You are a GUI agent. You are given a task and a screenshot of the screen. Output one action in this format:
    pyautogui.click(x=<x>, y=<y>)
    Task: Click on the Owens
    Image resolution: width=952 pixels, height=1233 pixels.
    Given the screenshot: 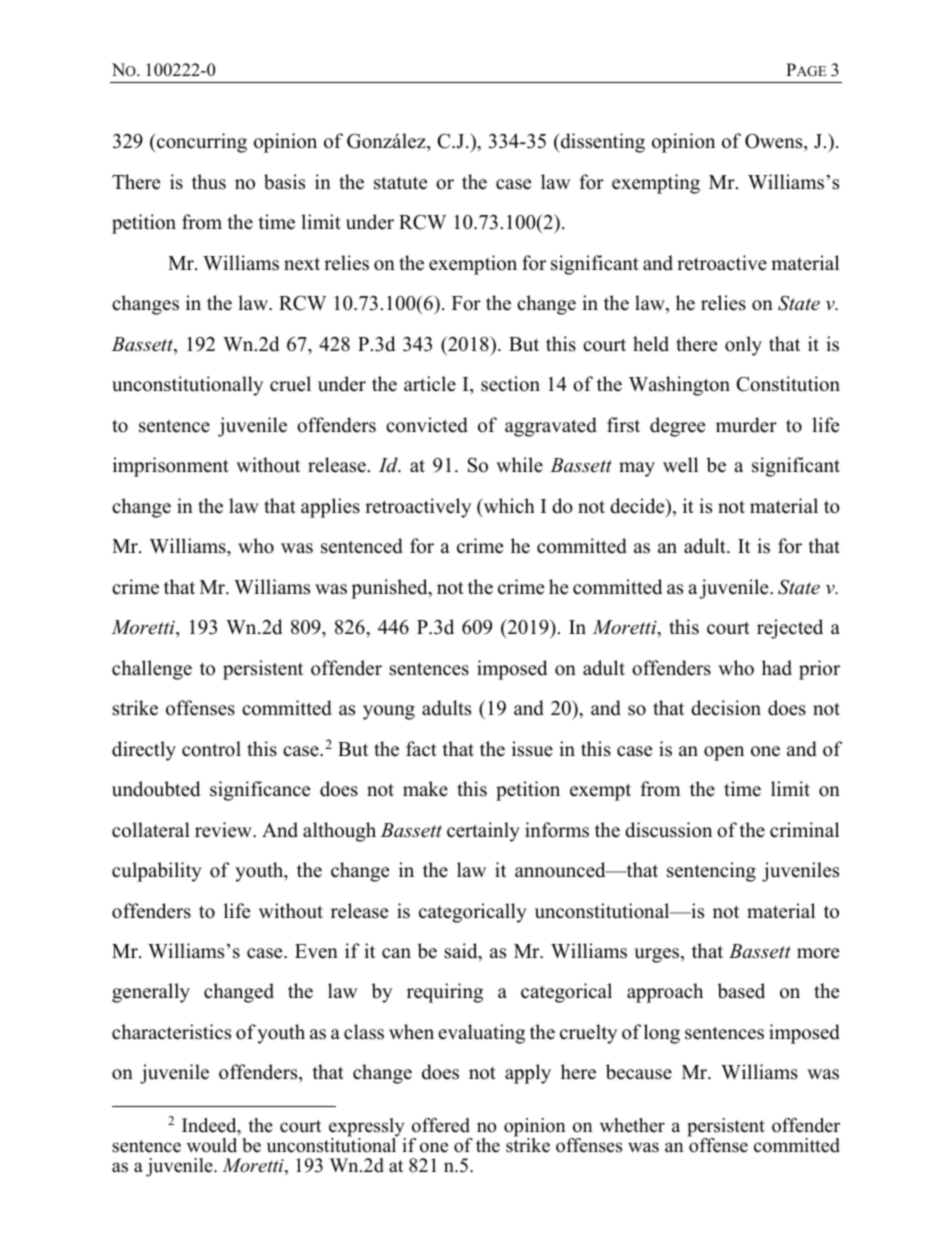 What is the action you would take?
    pyautogui.click(x=775, y=142)
